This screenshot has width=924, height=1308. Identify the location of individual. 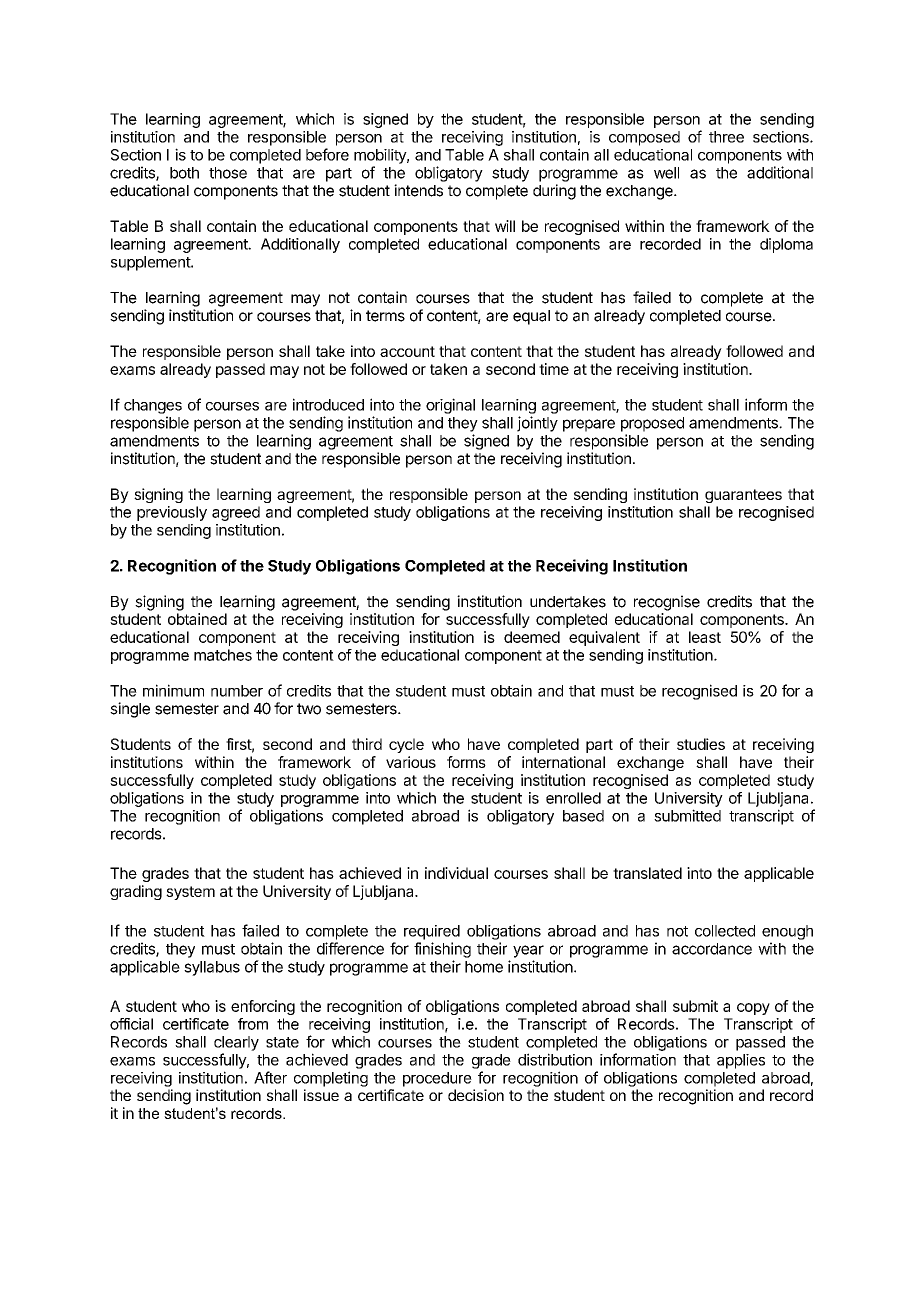
(456, 873).
